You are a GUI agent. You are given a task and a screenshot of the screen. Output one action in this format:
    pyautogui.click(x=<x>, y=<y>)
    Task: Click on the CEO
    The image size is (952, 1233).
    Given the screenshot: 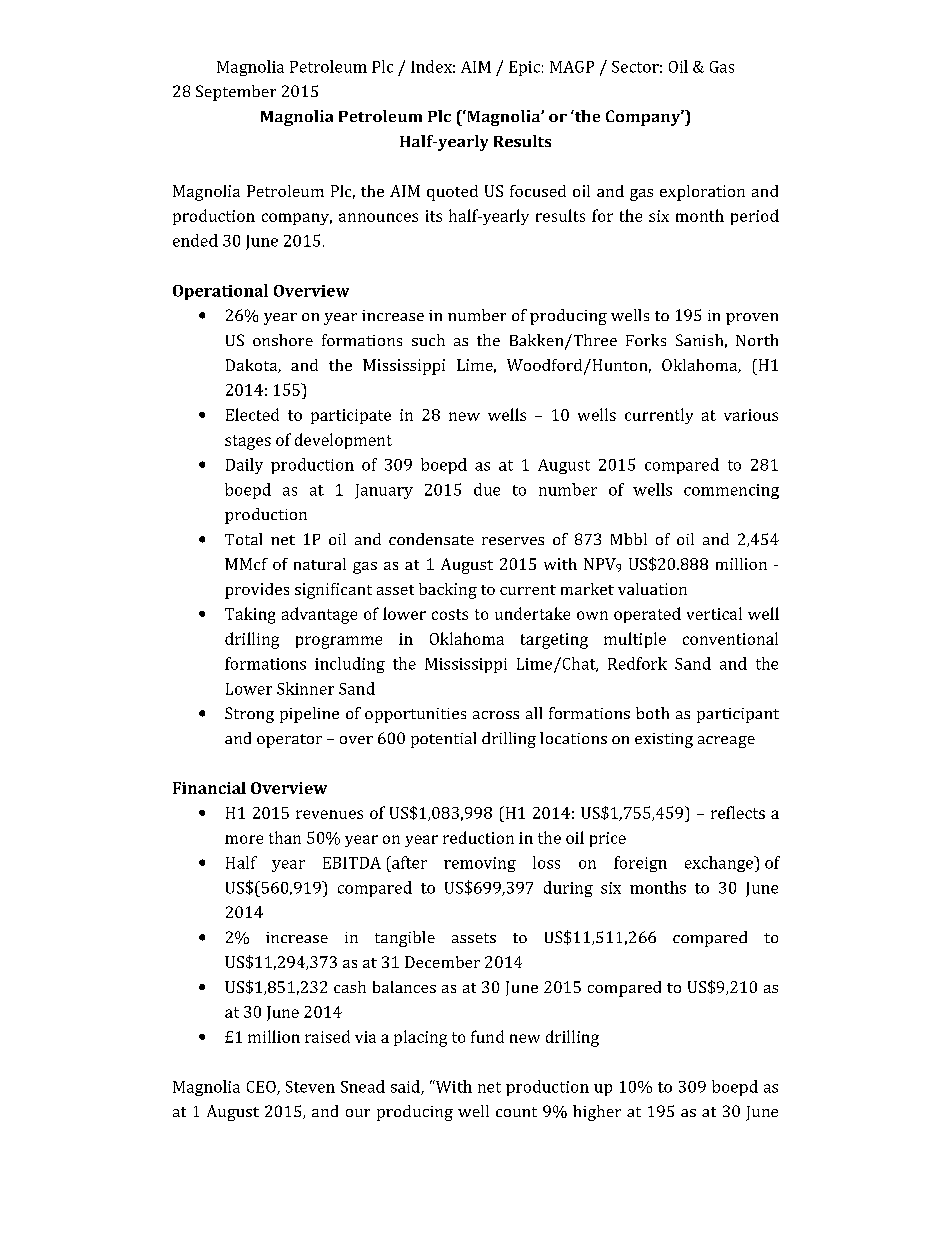 What is the action you would take?
    pyautogui.click(x=262, y=1088)
